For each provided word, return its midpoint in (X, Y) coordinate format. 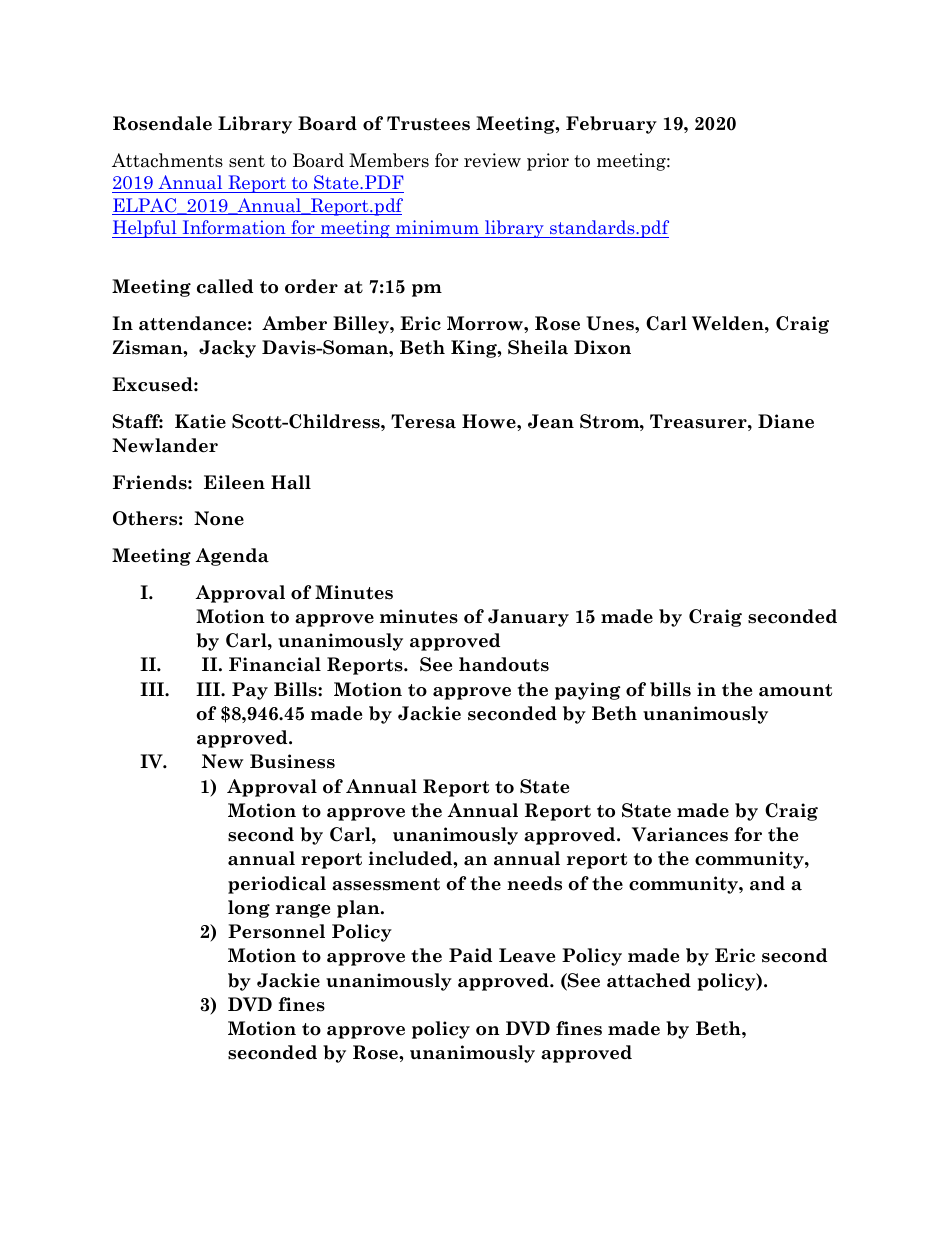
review (492, 160)
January (528, 618)
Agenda (232, 557)
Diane (786, 421)
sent (247, 161)
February (611, 125)
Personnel (276, 931)
